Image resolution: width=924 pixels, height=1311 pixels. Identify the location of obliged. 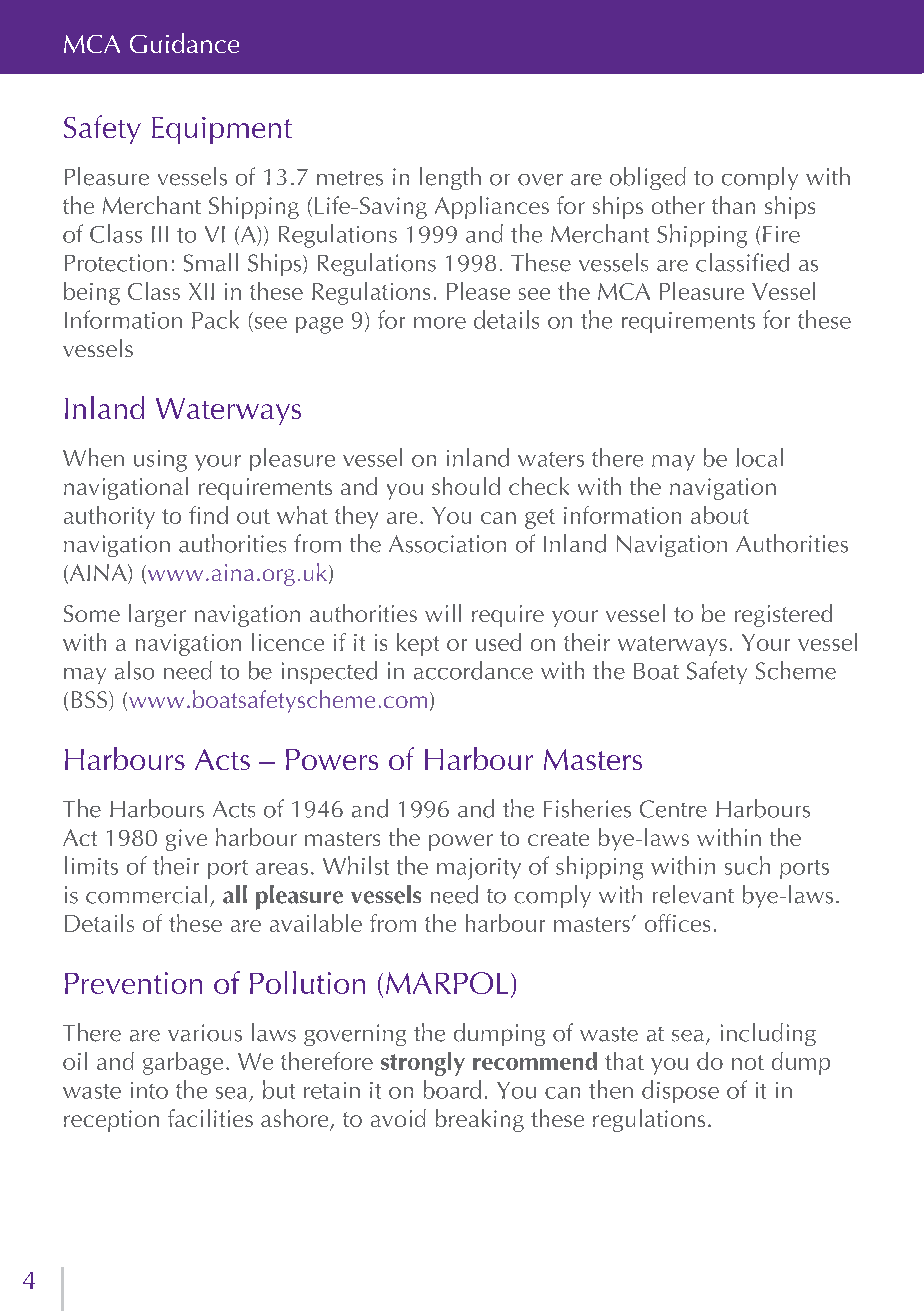
(648, 178).
